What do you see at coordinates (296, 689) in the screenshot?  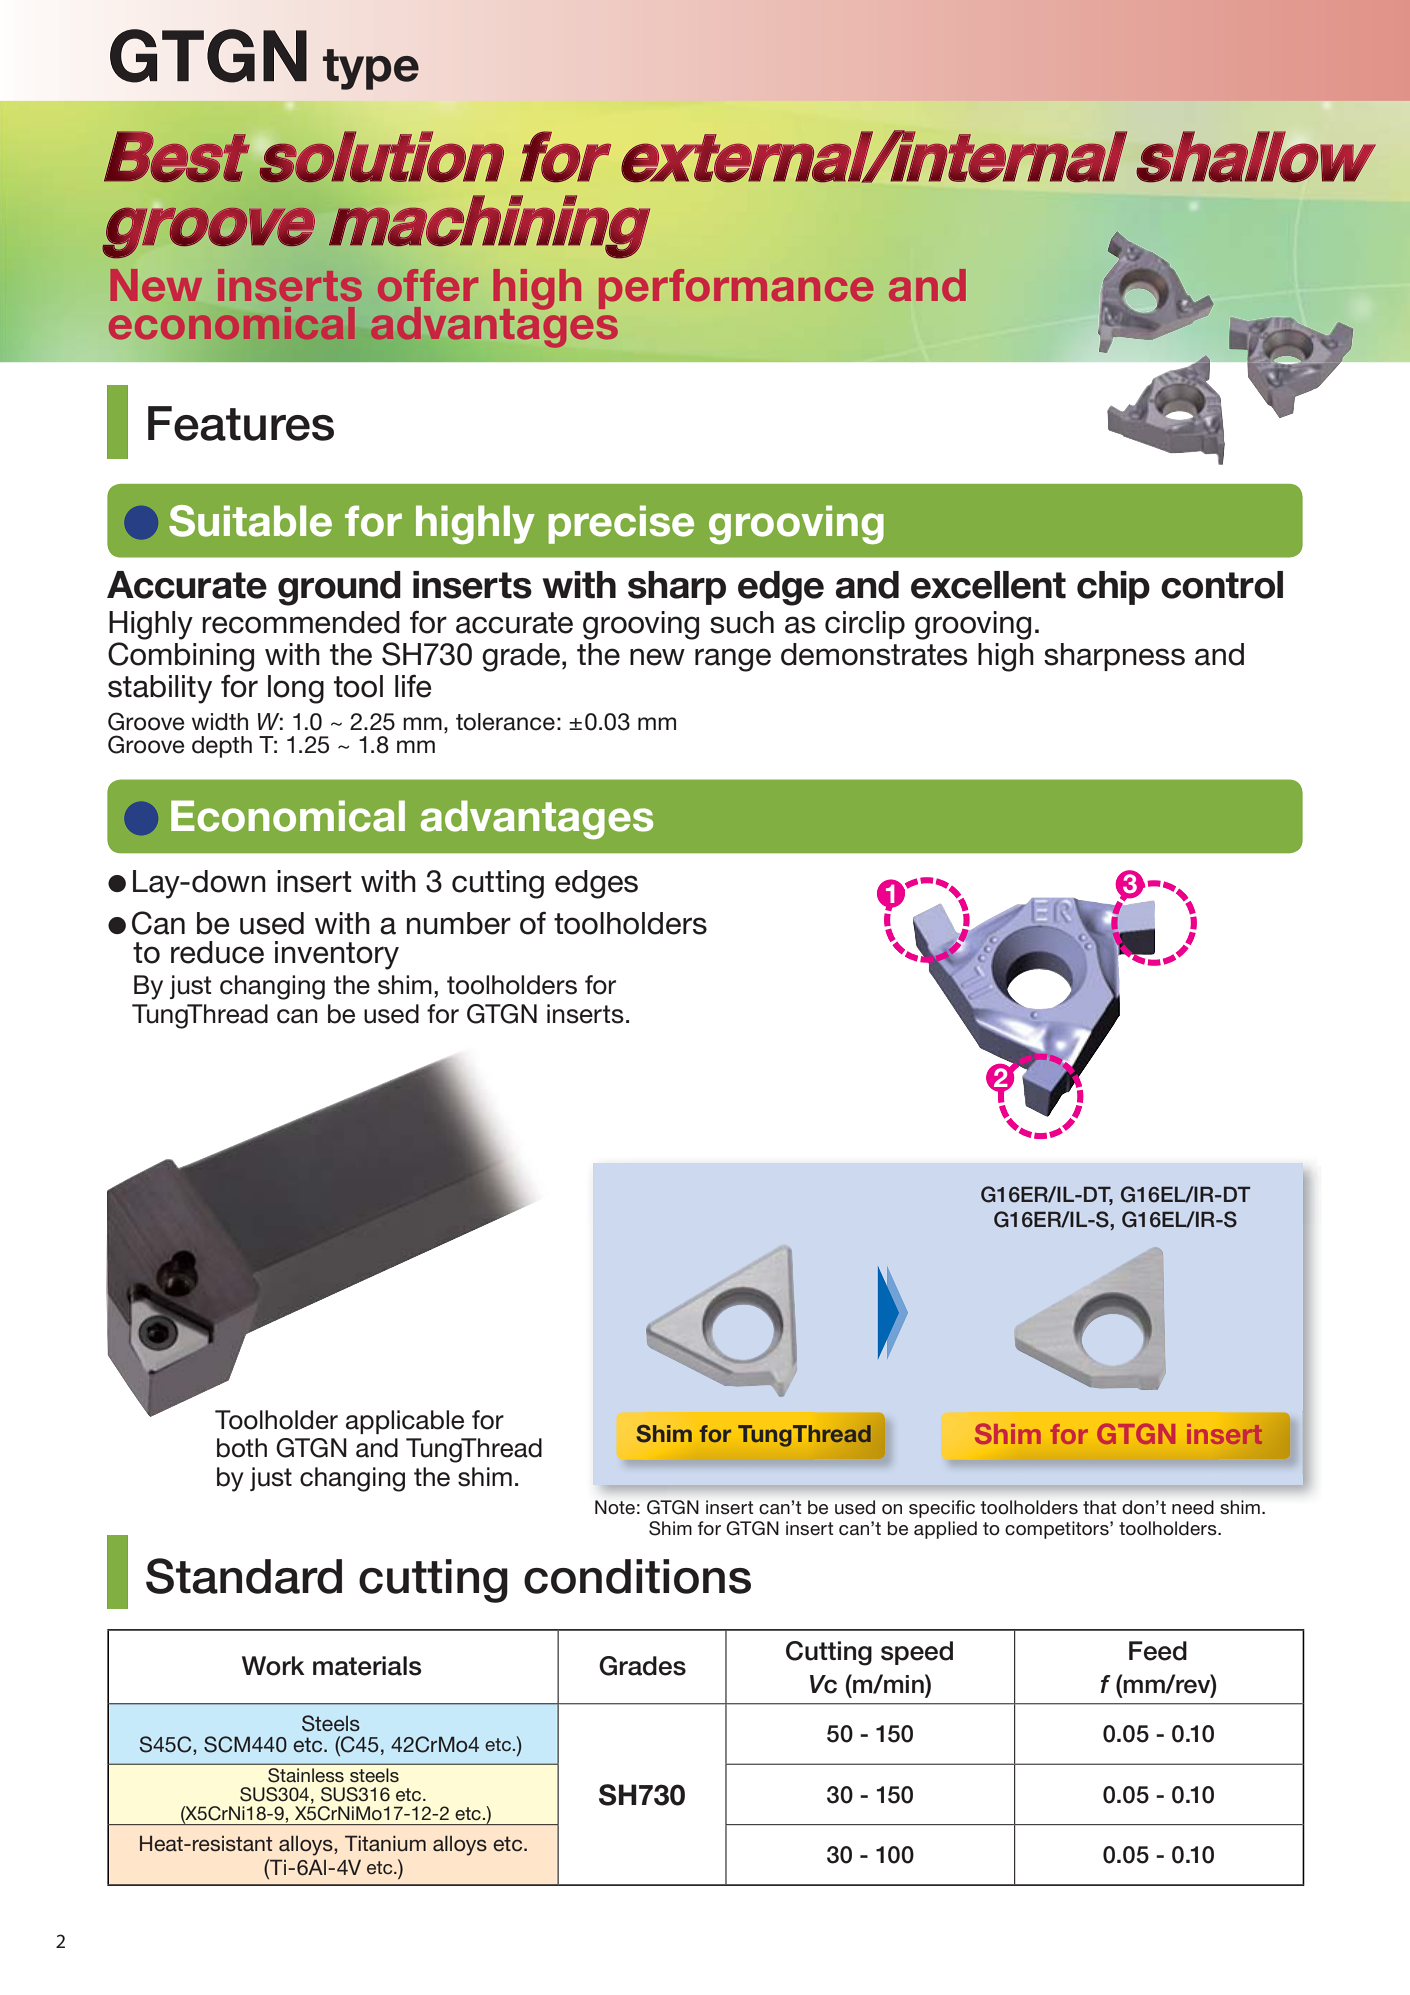 I see `long` at bounding box center [296, 689].
